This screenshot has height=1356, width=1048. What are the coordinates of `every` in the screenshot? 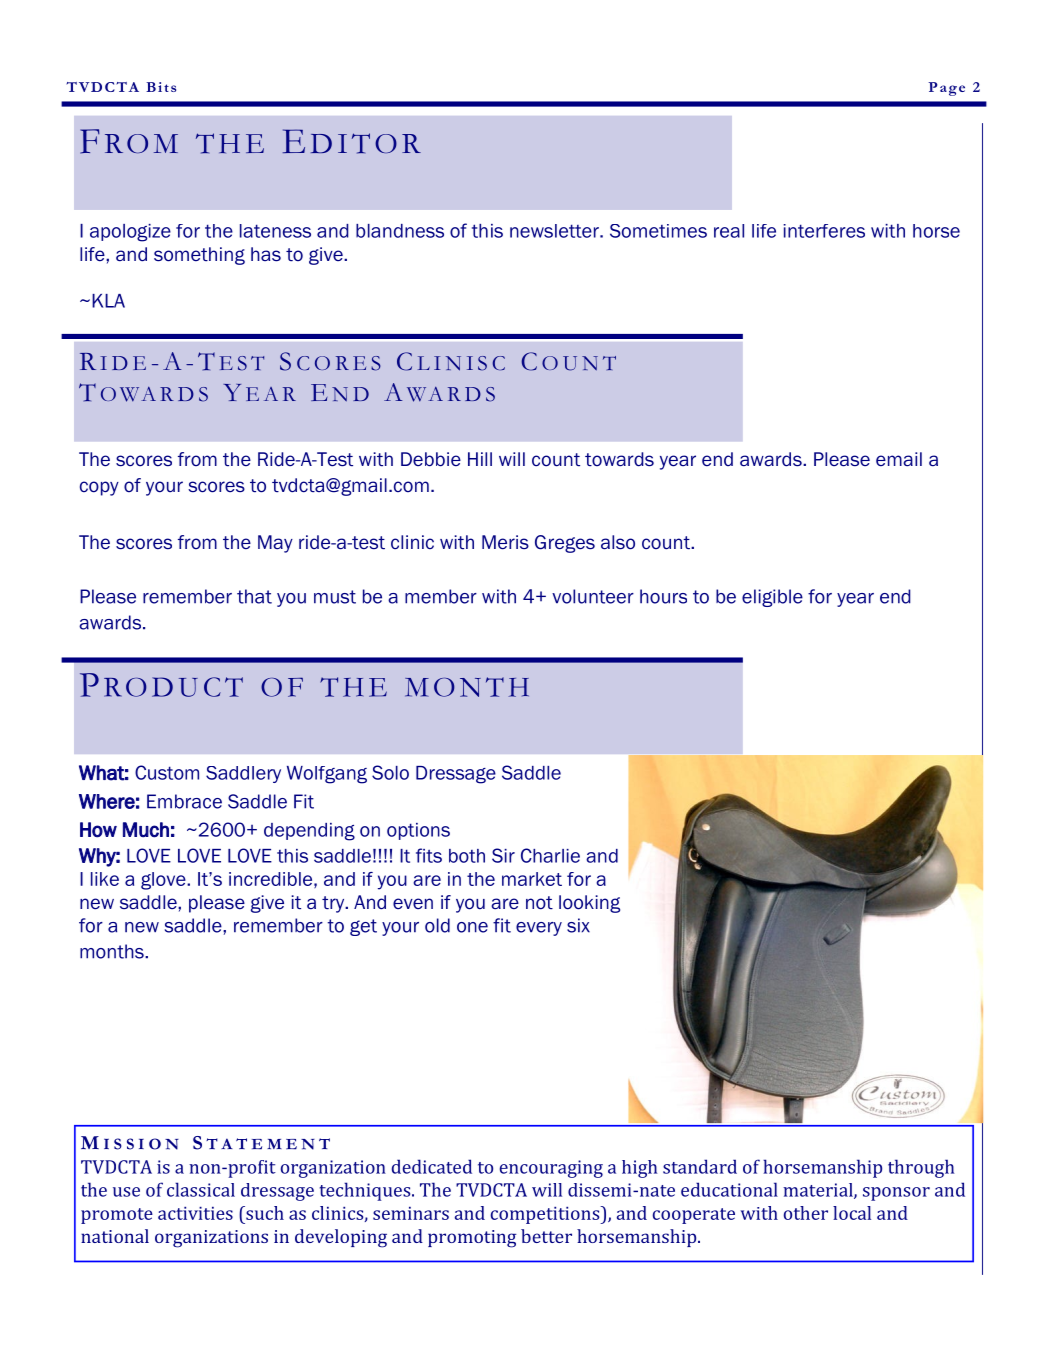 It's located at (539, 929).
